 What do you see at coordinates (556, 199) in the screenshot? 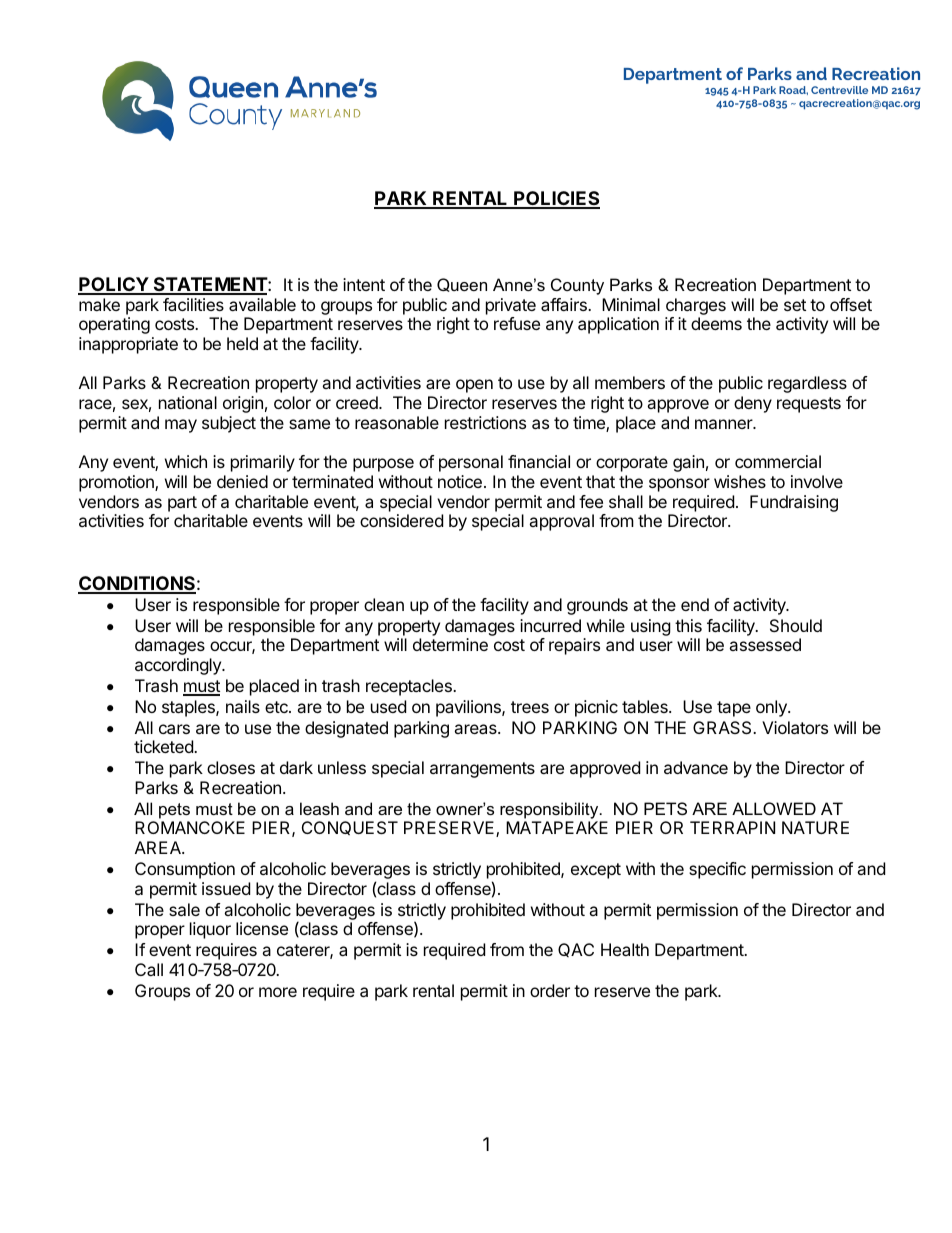
I see `POLICIES` at bounding box center [556, 199].
